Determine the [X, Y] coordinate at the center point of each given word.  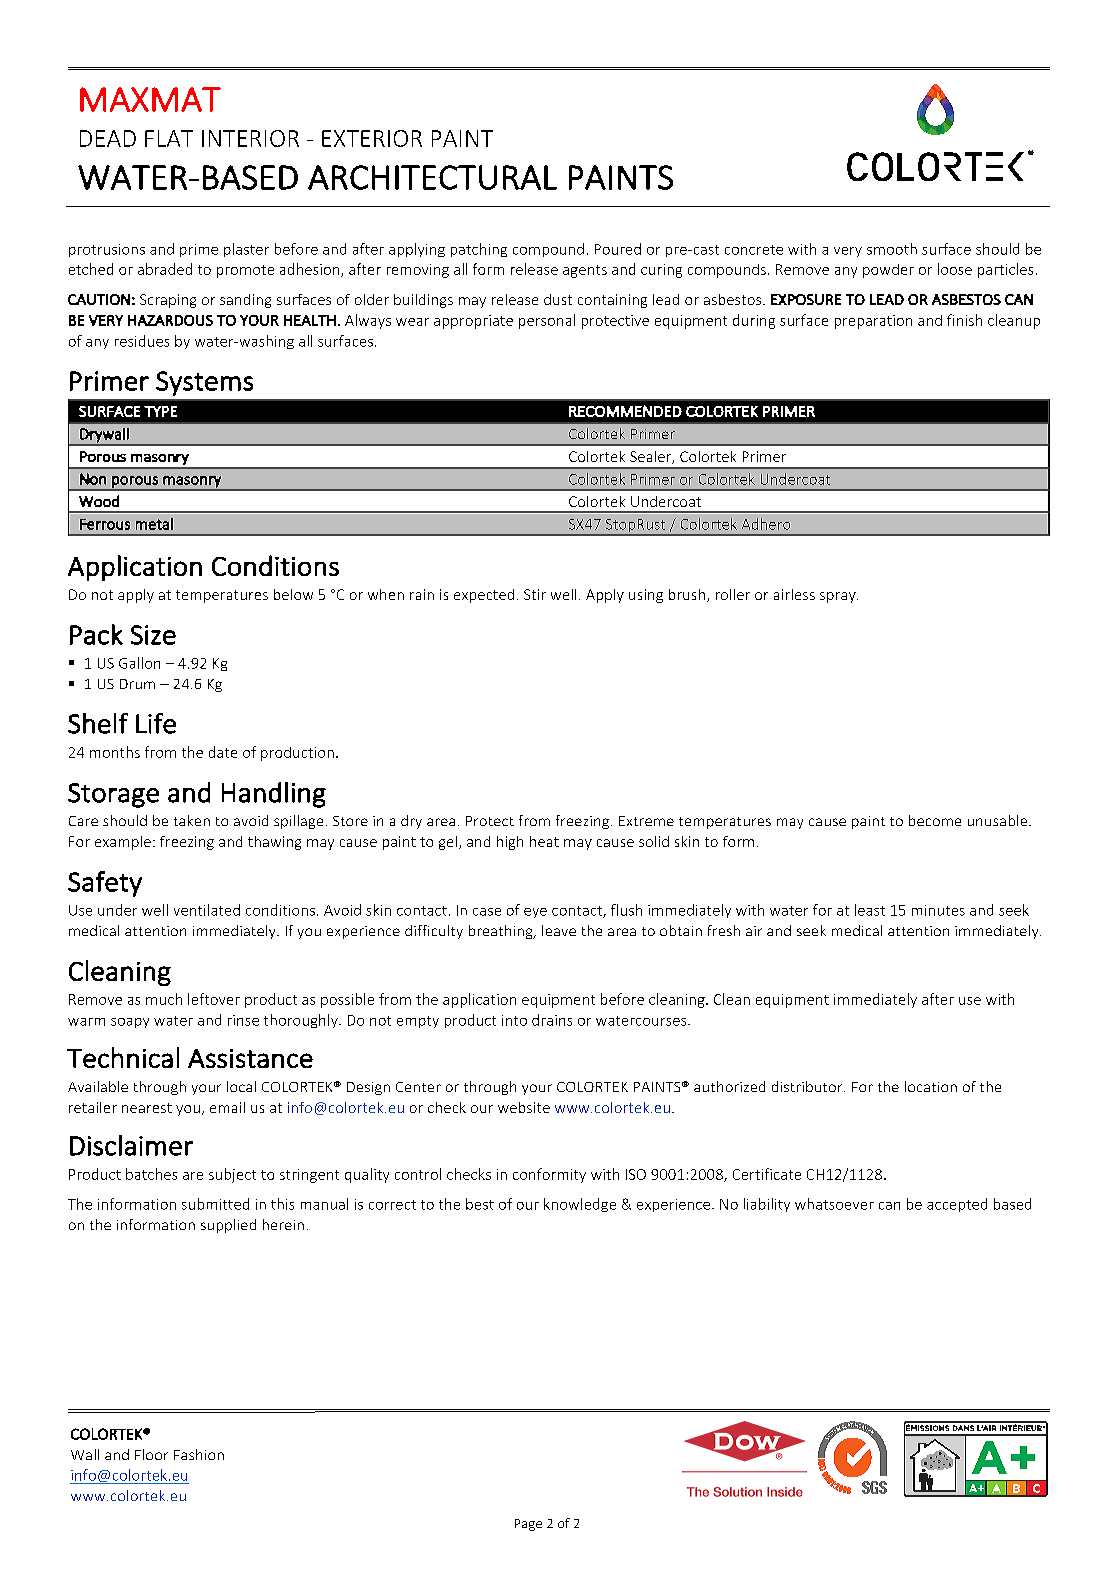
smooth [892, 249]
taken [192, 820]
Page [528, 1525]
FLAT [169, 138]
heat [544, 841]
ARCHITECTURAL [432, 177]
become [935, 820]
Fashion [199, 1454]
